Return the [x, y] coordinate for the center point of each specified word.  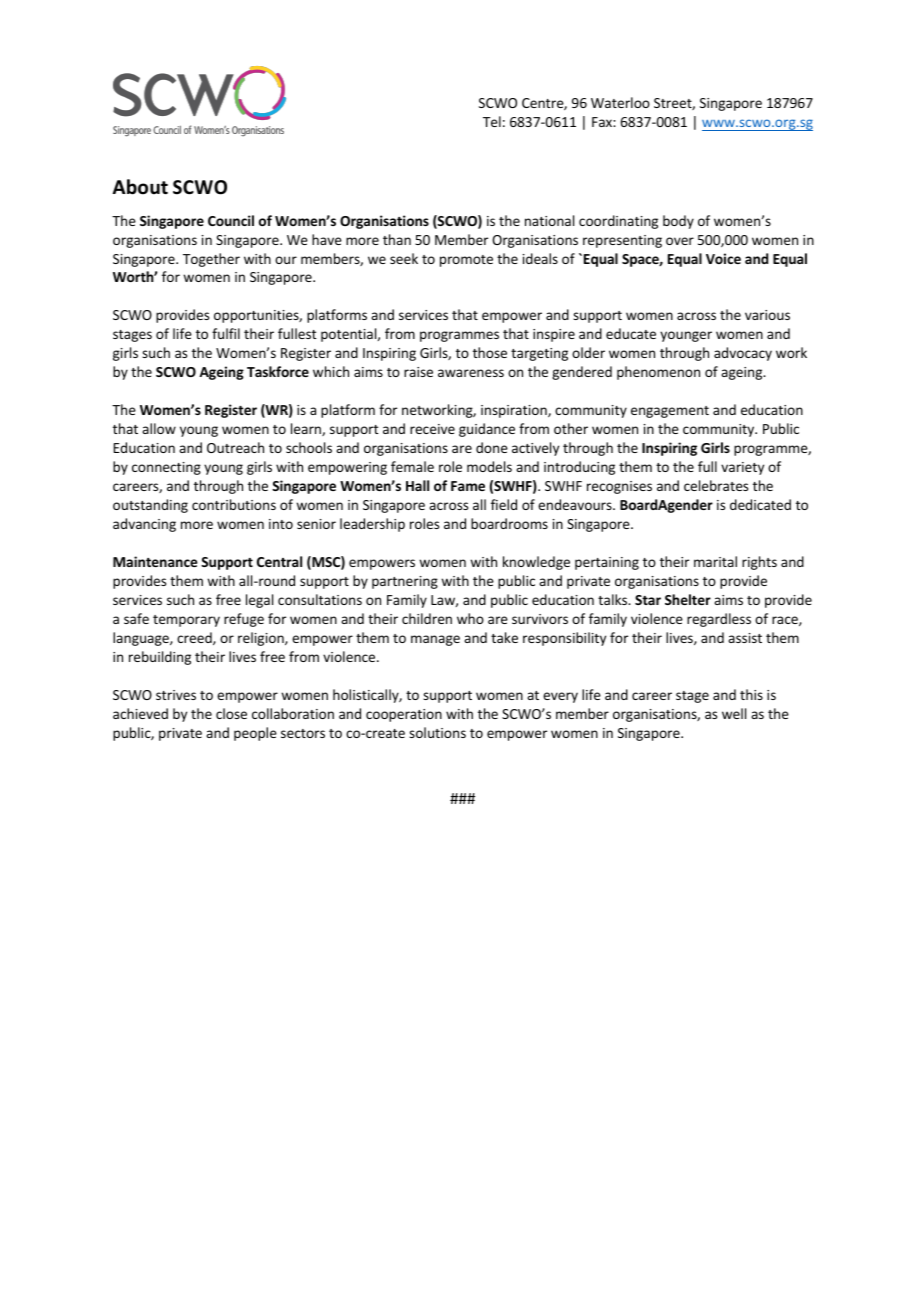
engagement [670, 412]
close [231, 713]
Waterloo [620, 102]
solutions [437, 732]
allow [159, 428]
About [140, 187]
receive [432, 429]
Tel [492, 121]
